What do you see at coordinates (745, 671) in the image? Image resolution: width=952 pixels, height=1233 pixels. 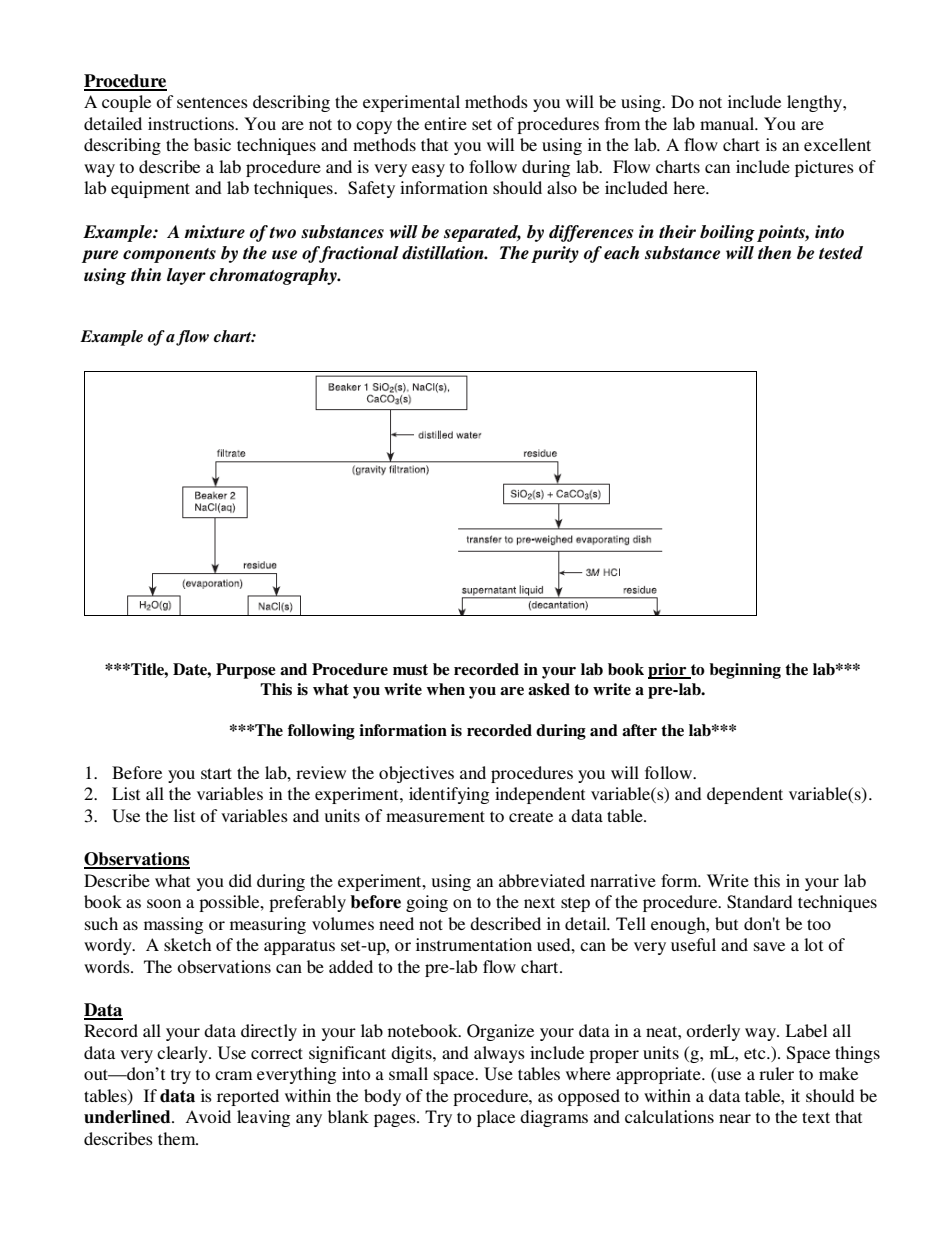 I see `beginning` at bounding box center [745, 671].
